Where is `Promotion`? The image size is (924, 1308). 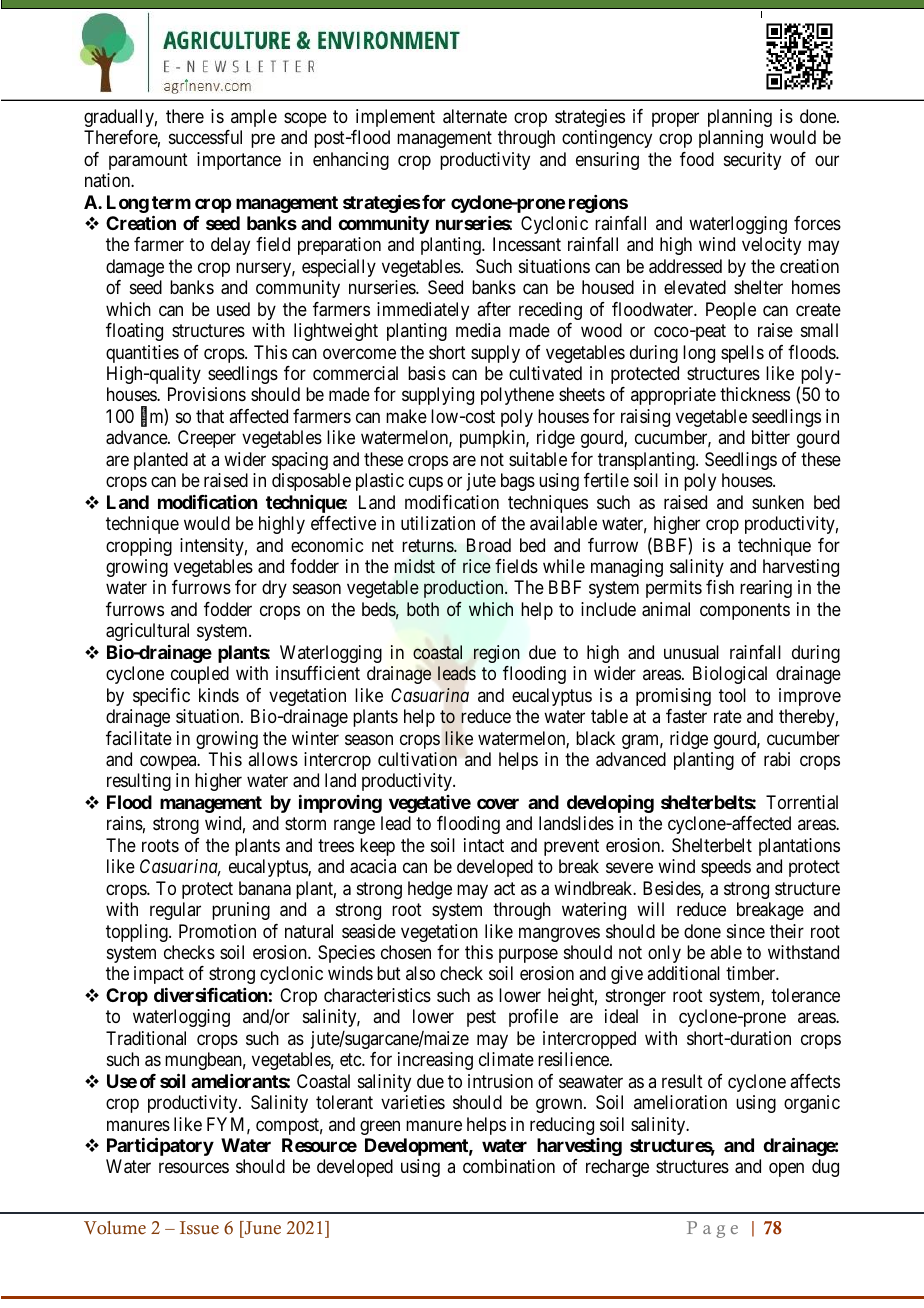 Promotion is located at coordinates (217, 931).
